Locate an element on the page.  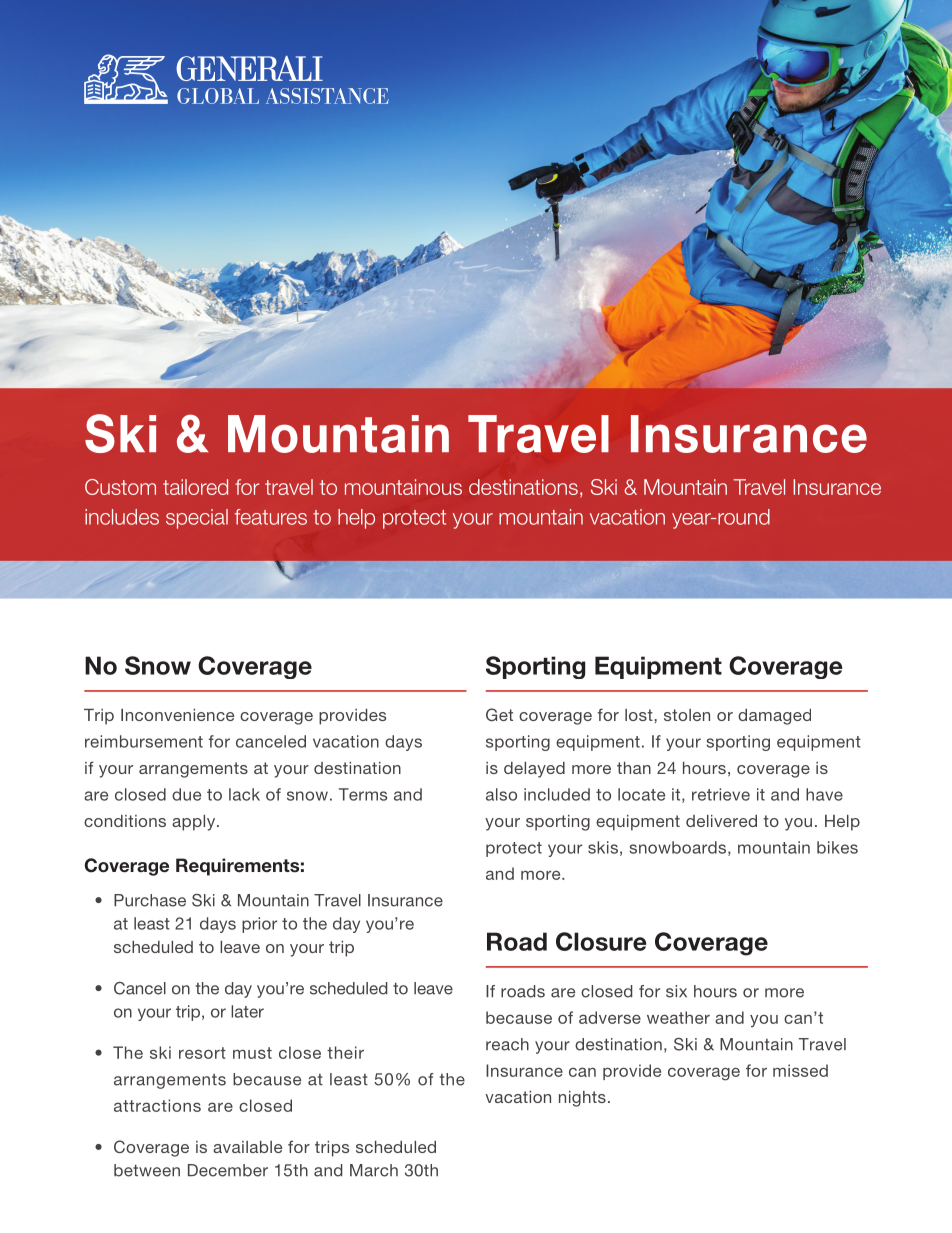
features is located at coordinates (271, 517).
